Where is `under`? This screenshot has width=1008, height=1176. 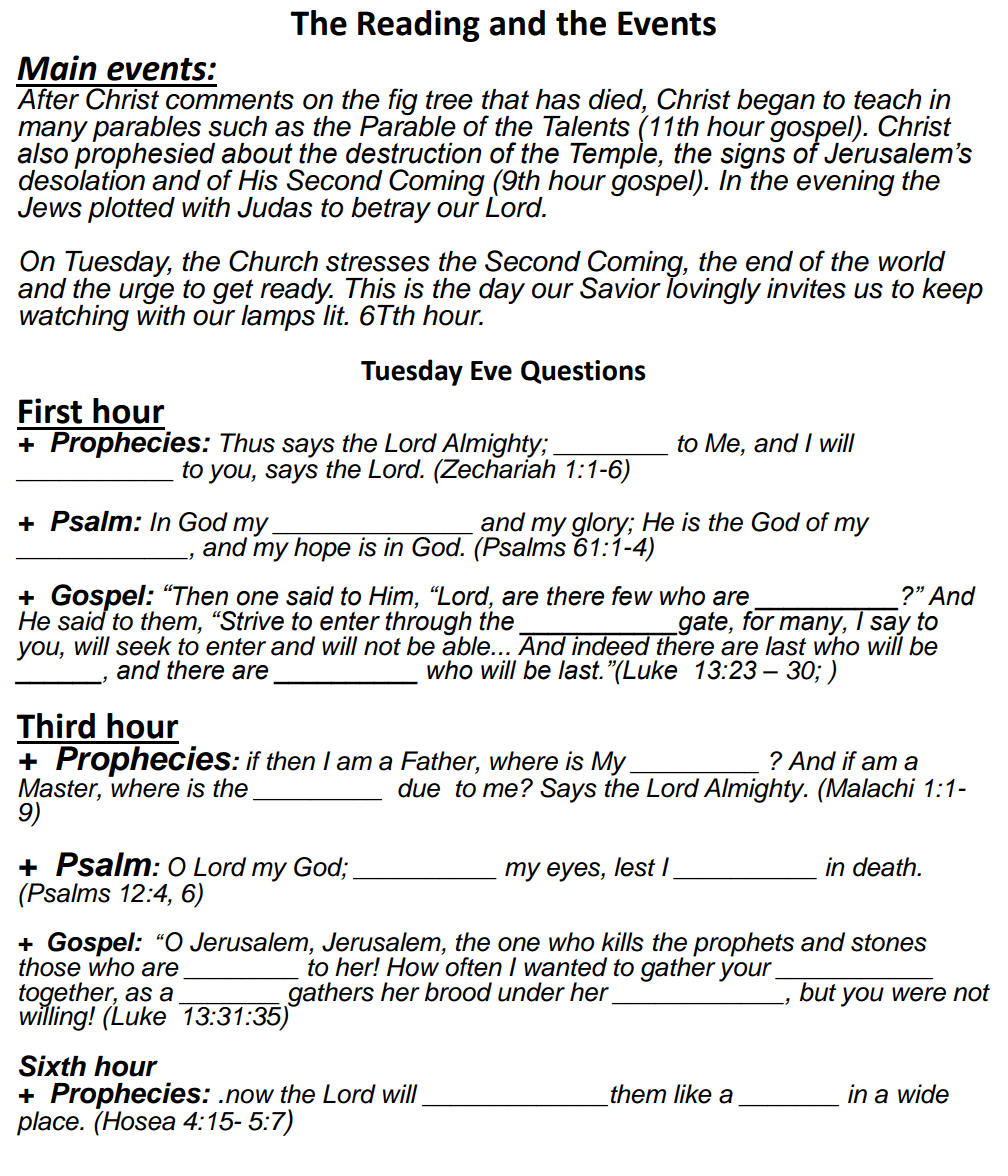 under is located at coordinates (531, 992).
